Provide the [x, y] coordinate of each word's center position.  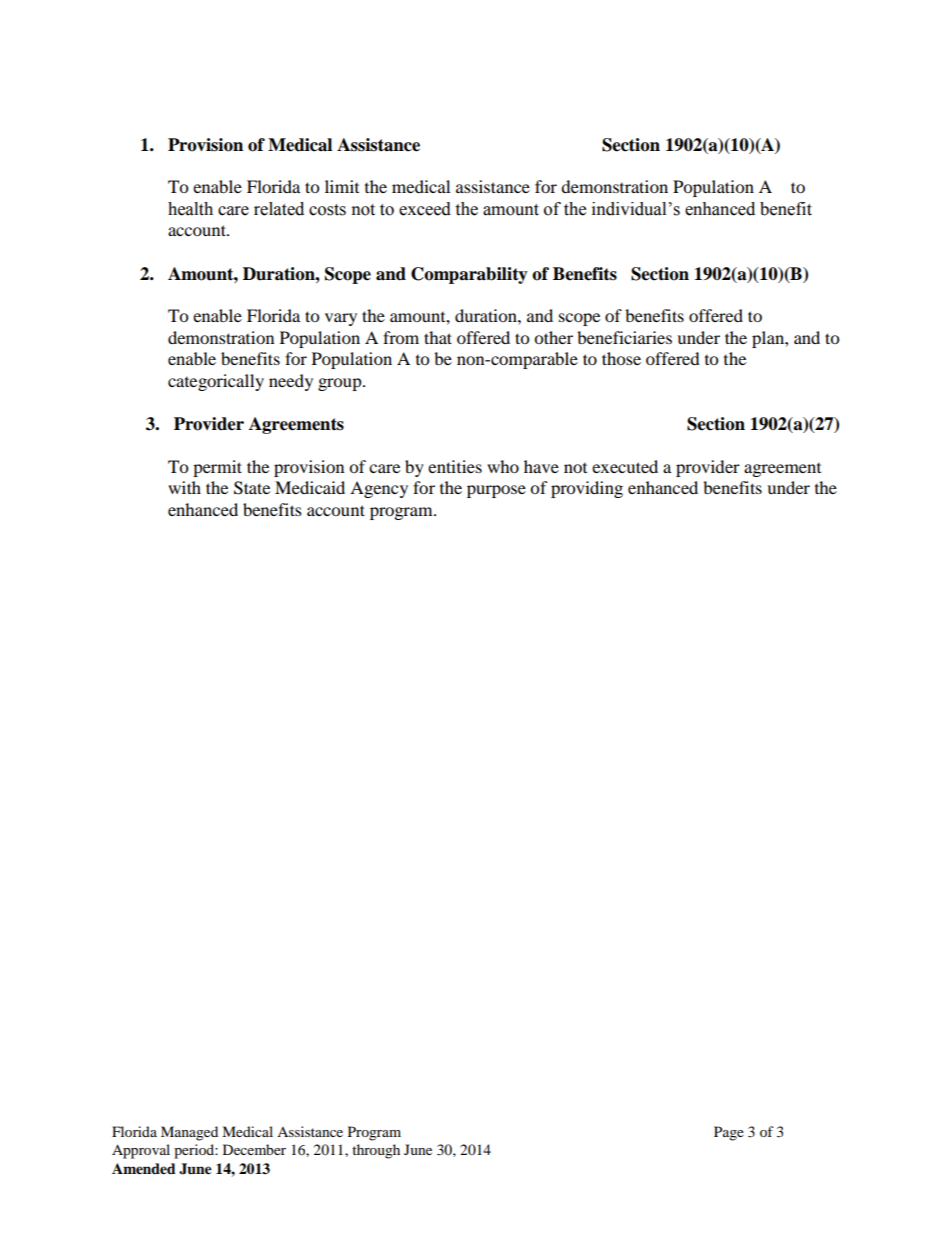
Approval [141, 1151]
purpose [496, 491]
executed [625, 466]
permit [217, 468]
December [254, 1149]
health [190, 209]
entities [455, 466]
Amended [144, 1169]
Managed [189, 1133]
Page [729, 1133]
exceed [425, 209]
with [184, 487]
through [376, 1151]
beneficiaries [624, 337]
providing [587, 489]
